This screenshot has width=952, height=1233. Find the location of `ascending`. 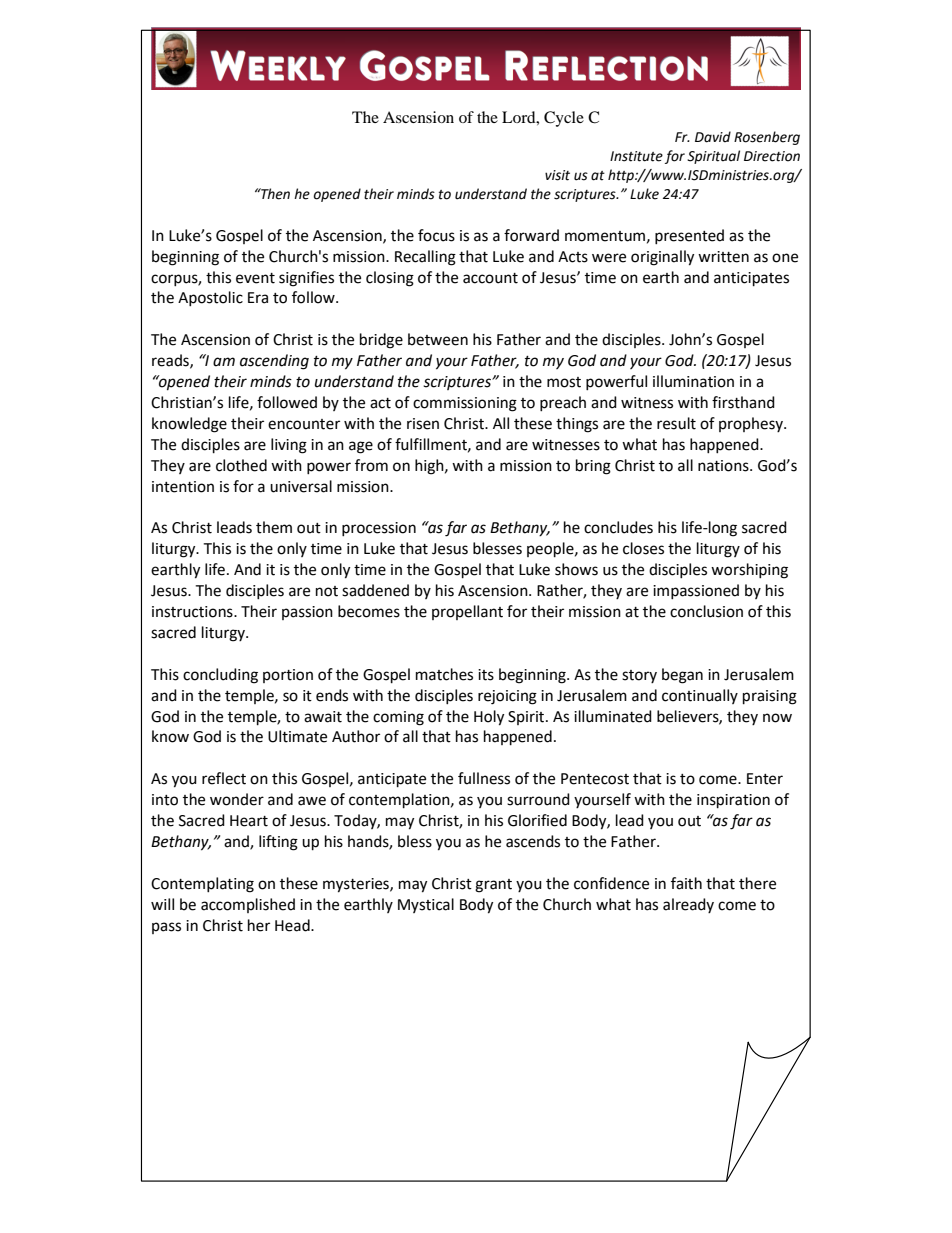

ascending is located at coordinates (274, 362).
